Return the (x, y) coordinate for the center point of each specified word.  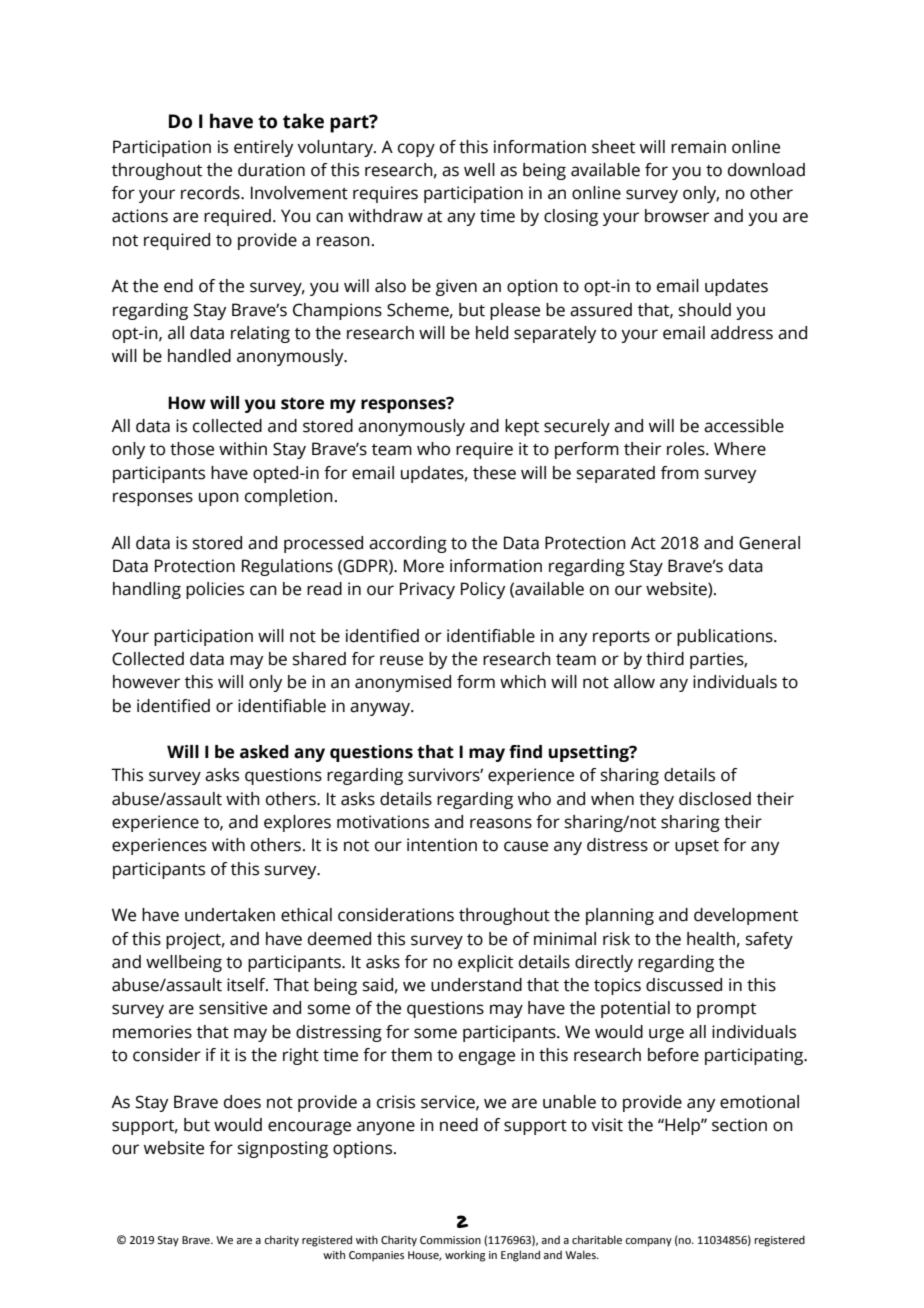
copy (416, 150)
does (242, 1102)
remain (698, 147)
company (648, 1242)
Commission (450, 1240)
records (211, 193)
